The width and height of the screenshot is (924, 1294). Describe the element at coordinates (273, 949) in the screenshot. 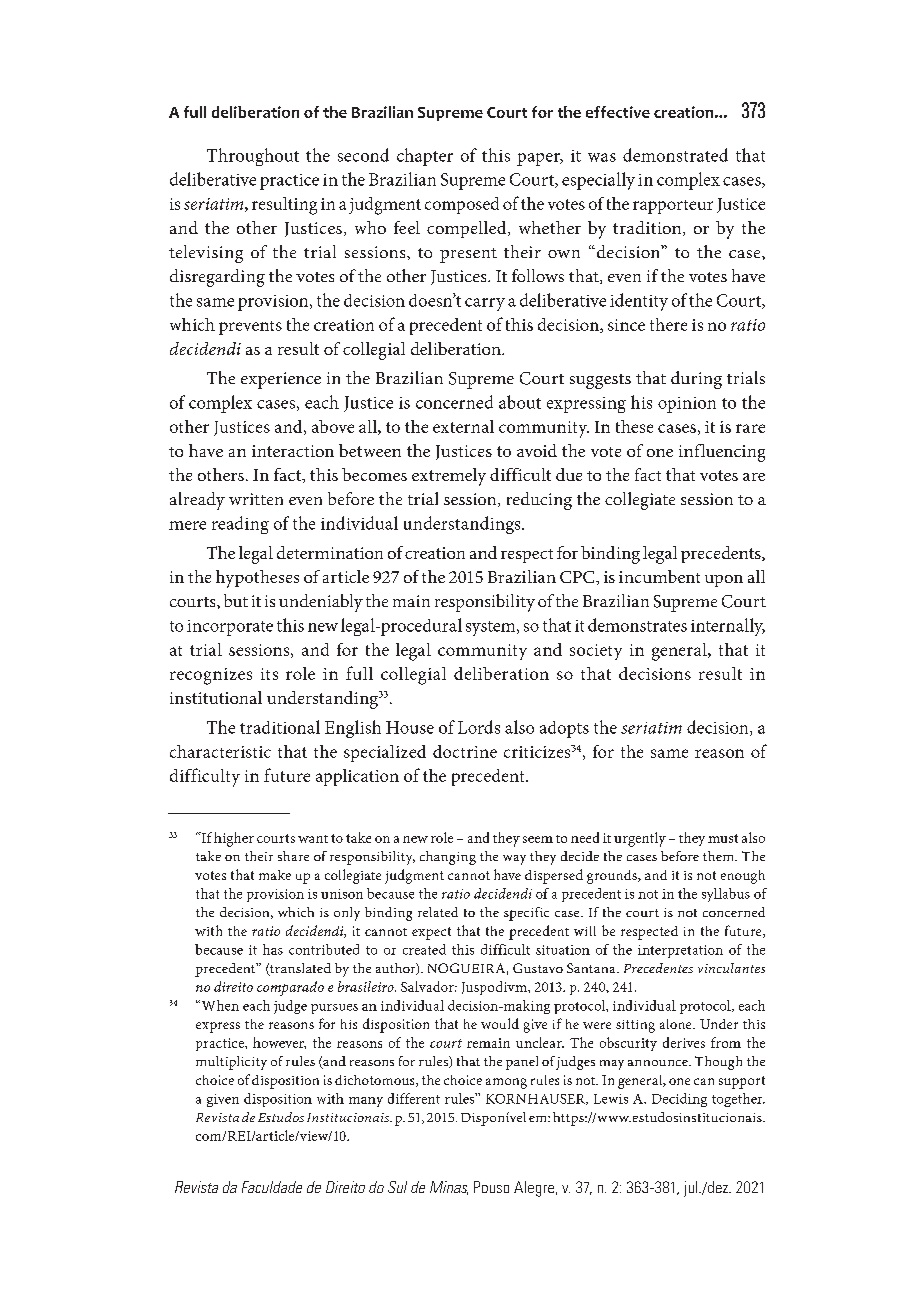

I see `has` at that location.
